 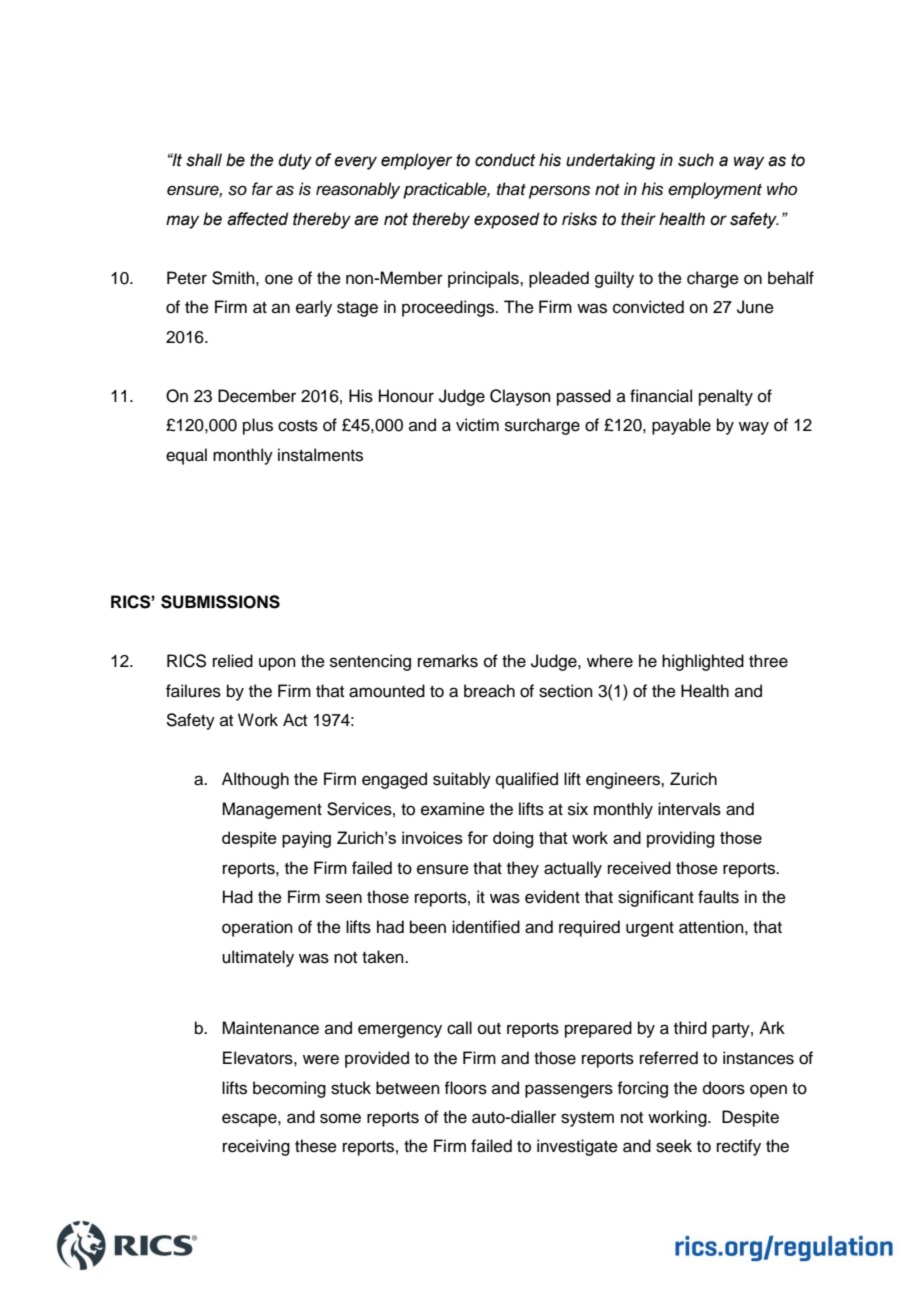 What do you see at coordinates (256, 1147) in the screenshot?
I see `receiving` at bounding box center [256, 1147].
